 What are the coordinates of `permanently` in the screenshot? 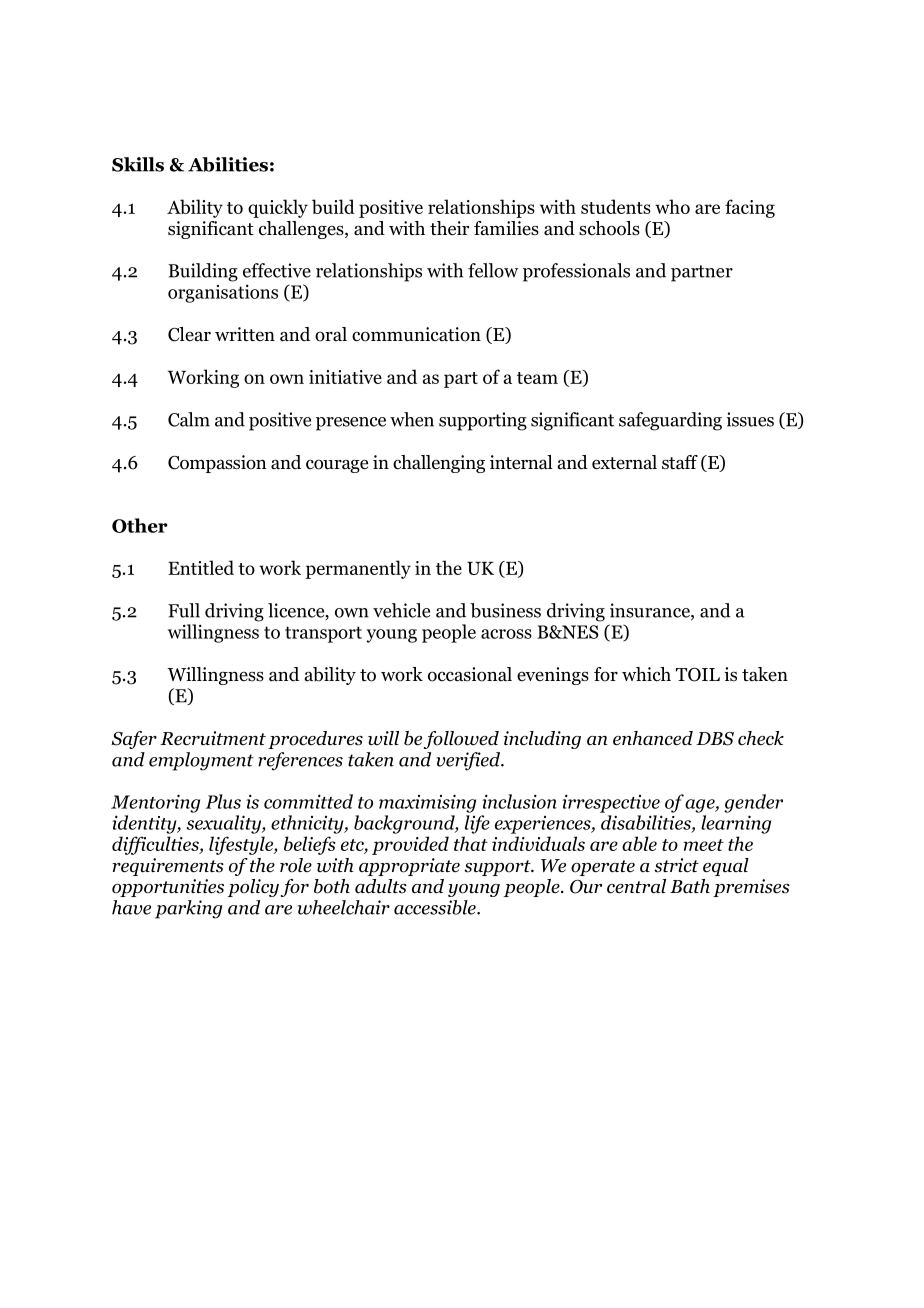 It's located at (358, 569).
